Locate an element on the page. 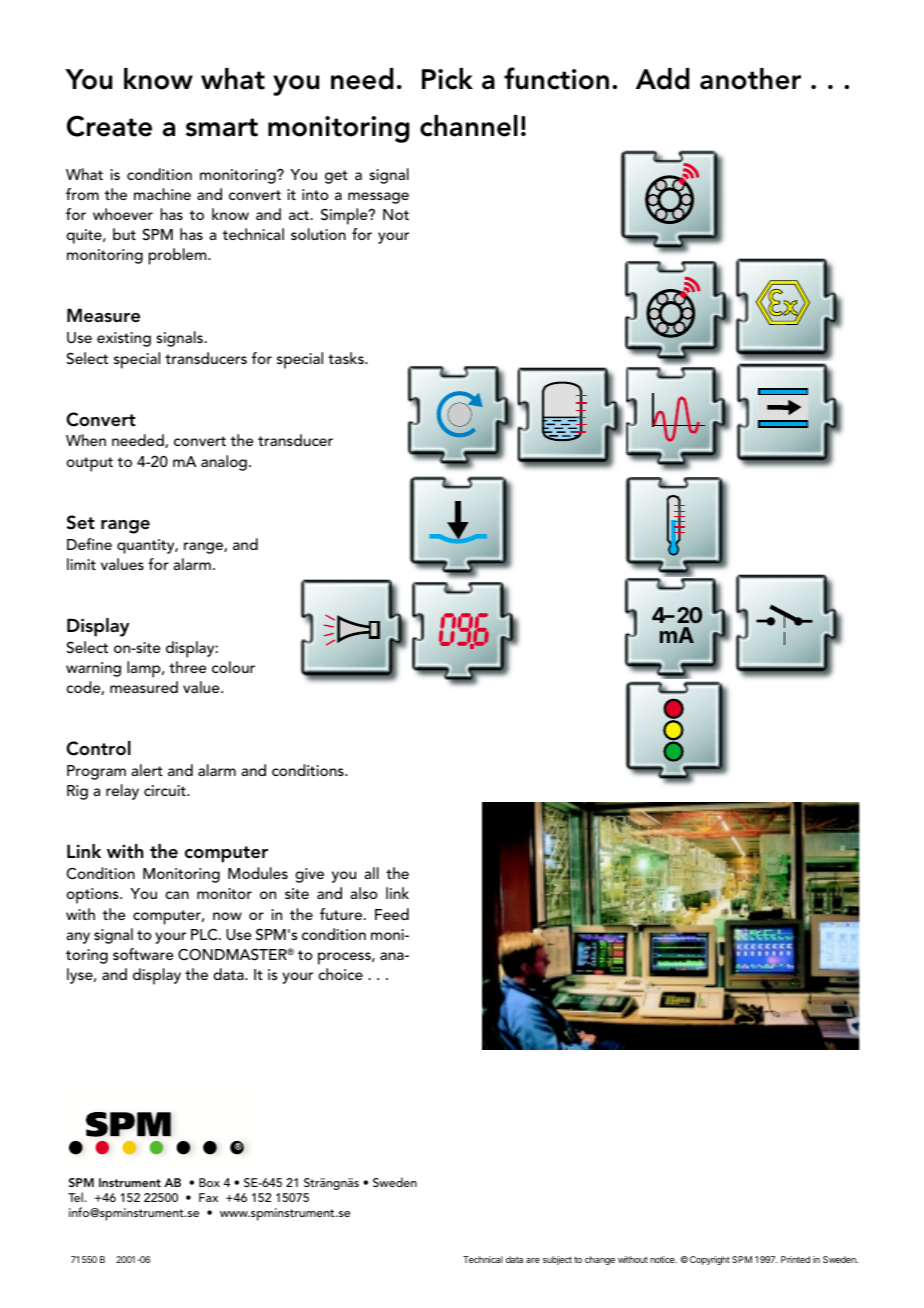  three is located at coordinates (188, 667).
